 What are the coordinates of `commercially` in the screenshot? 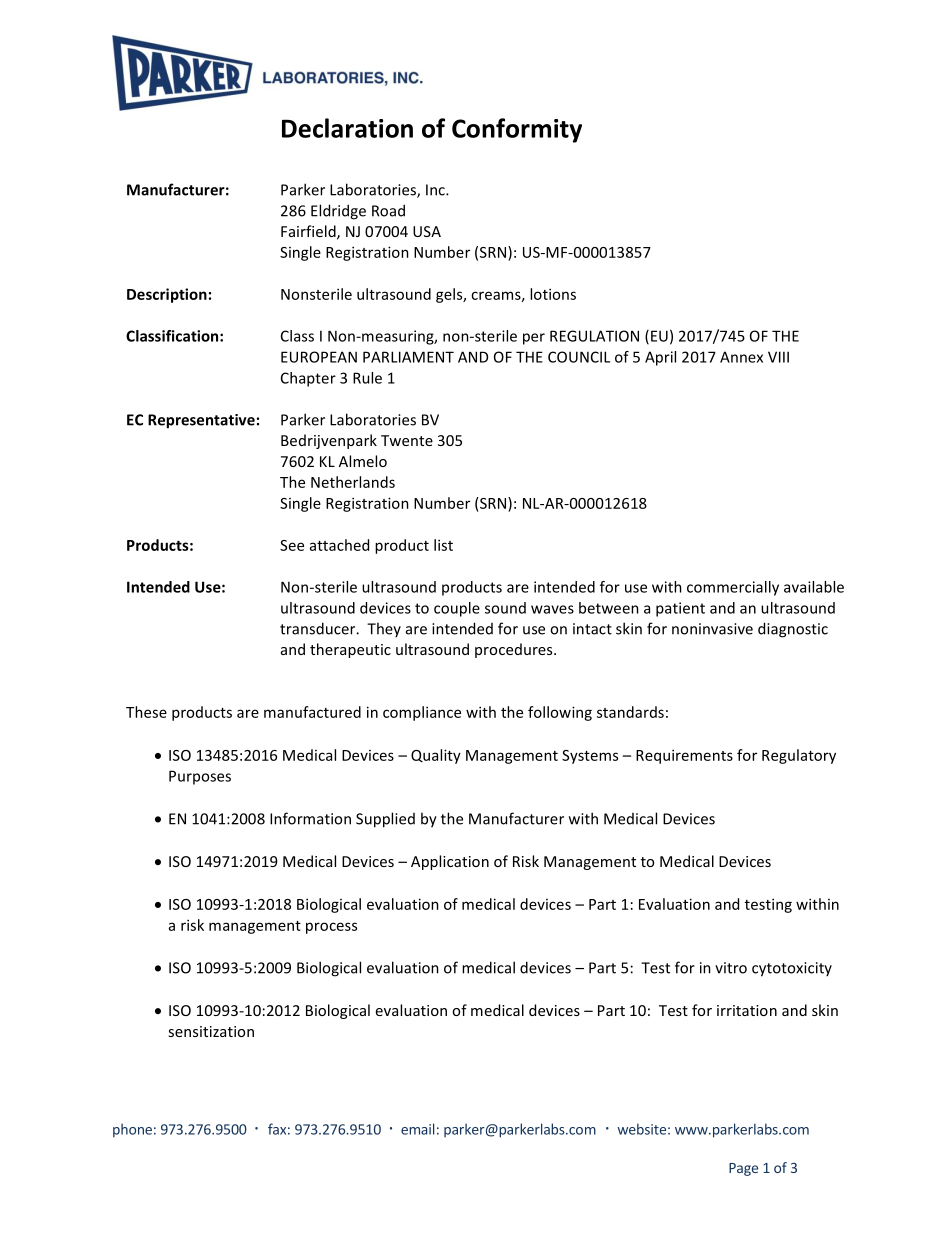 It's located at (733, 588).
